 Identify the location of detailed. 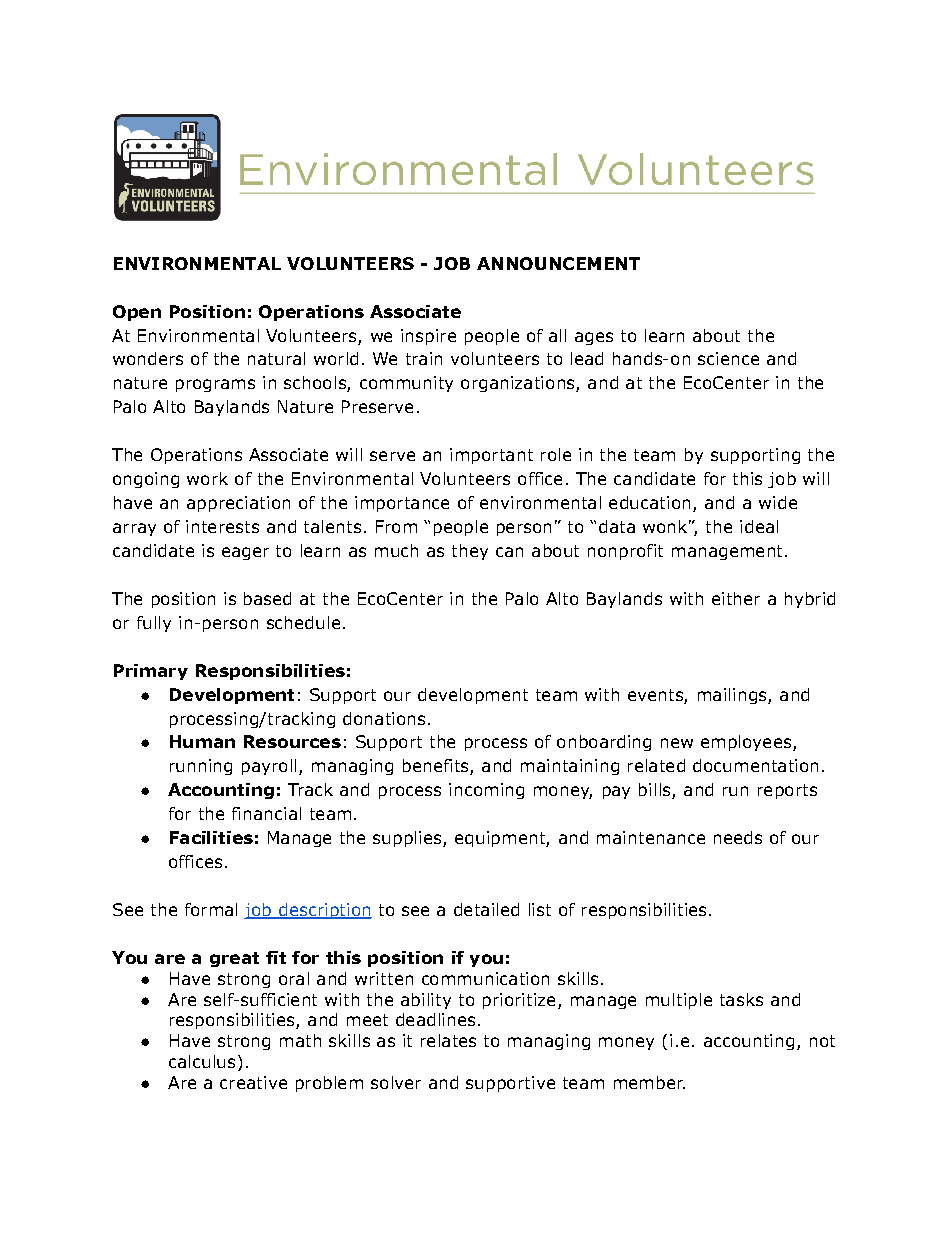
(486, 909).
